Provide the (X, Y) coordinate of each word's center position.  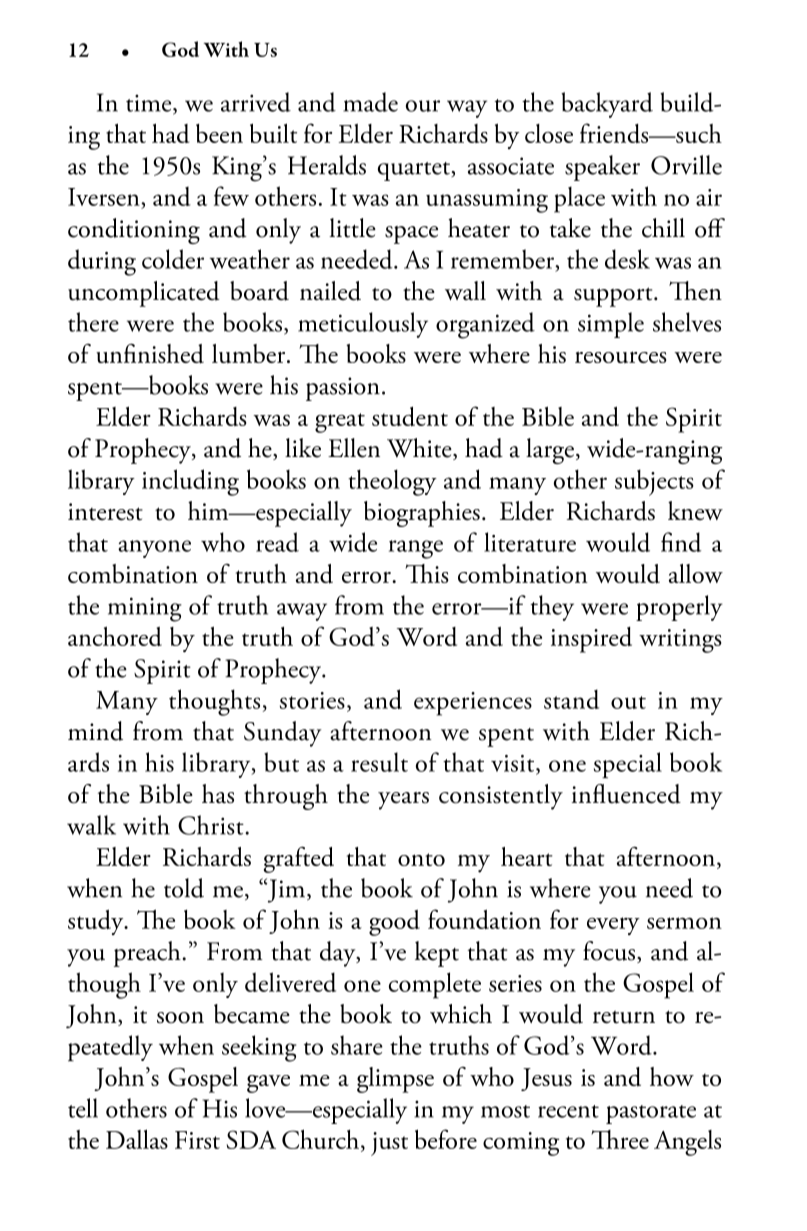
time (150, 104)
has (218, 794)
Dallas (137, 1139)
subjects (654, 482)
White (420, 449)
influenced (626, 794)
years (403, 801)
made (370, 102)
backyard (607, 105)
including (190, 482)
